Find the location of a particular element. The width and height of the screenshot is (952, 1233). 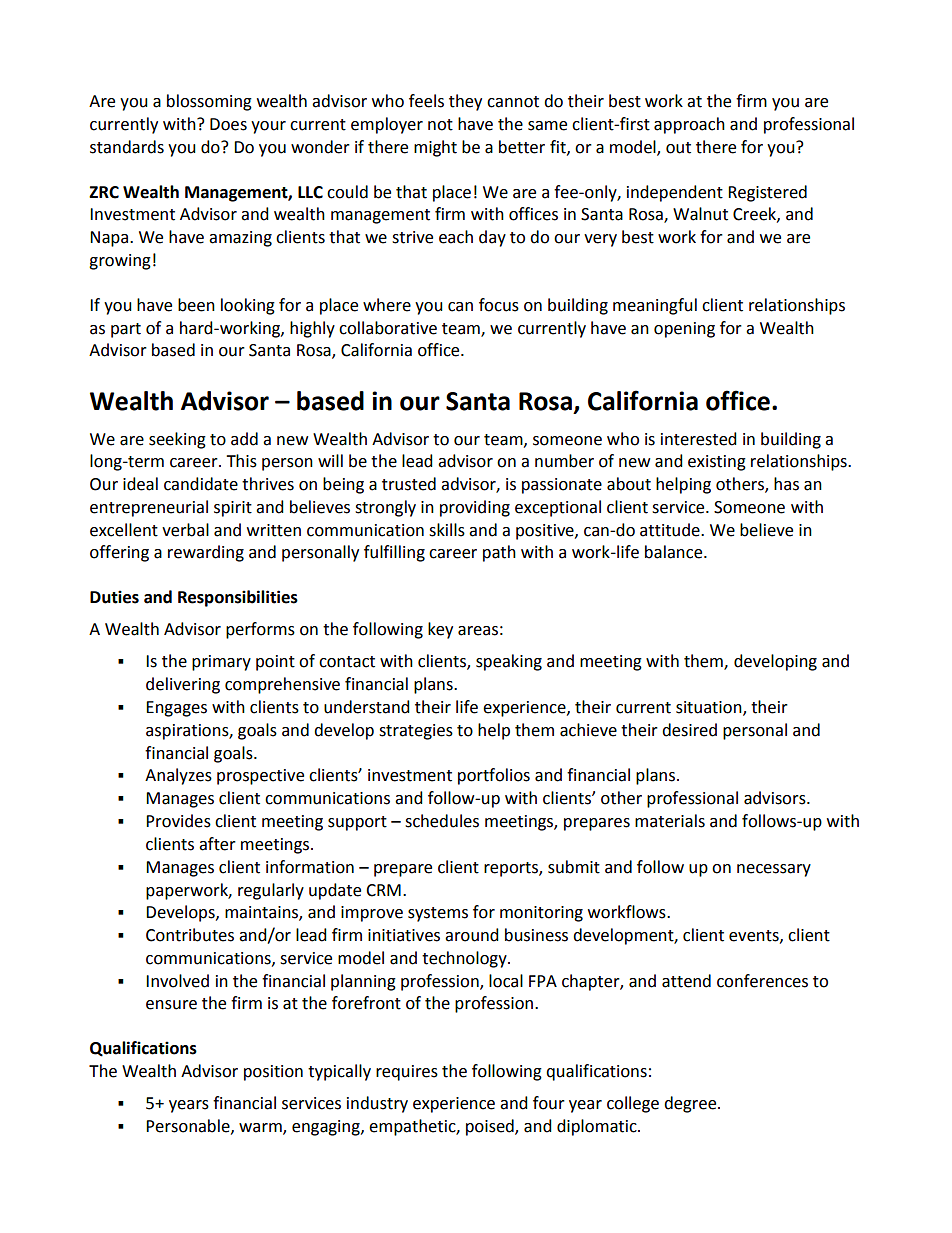

key is located at coordinates (440, 630).
